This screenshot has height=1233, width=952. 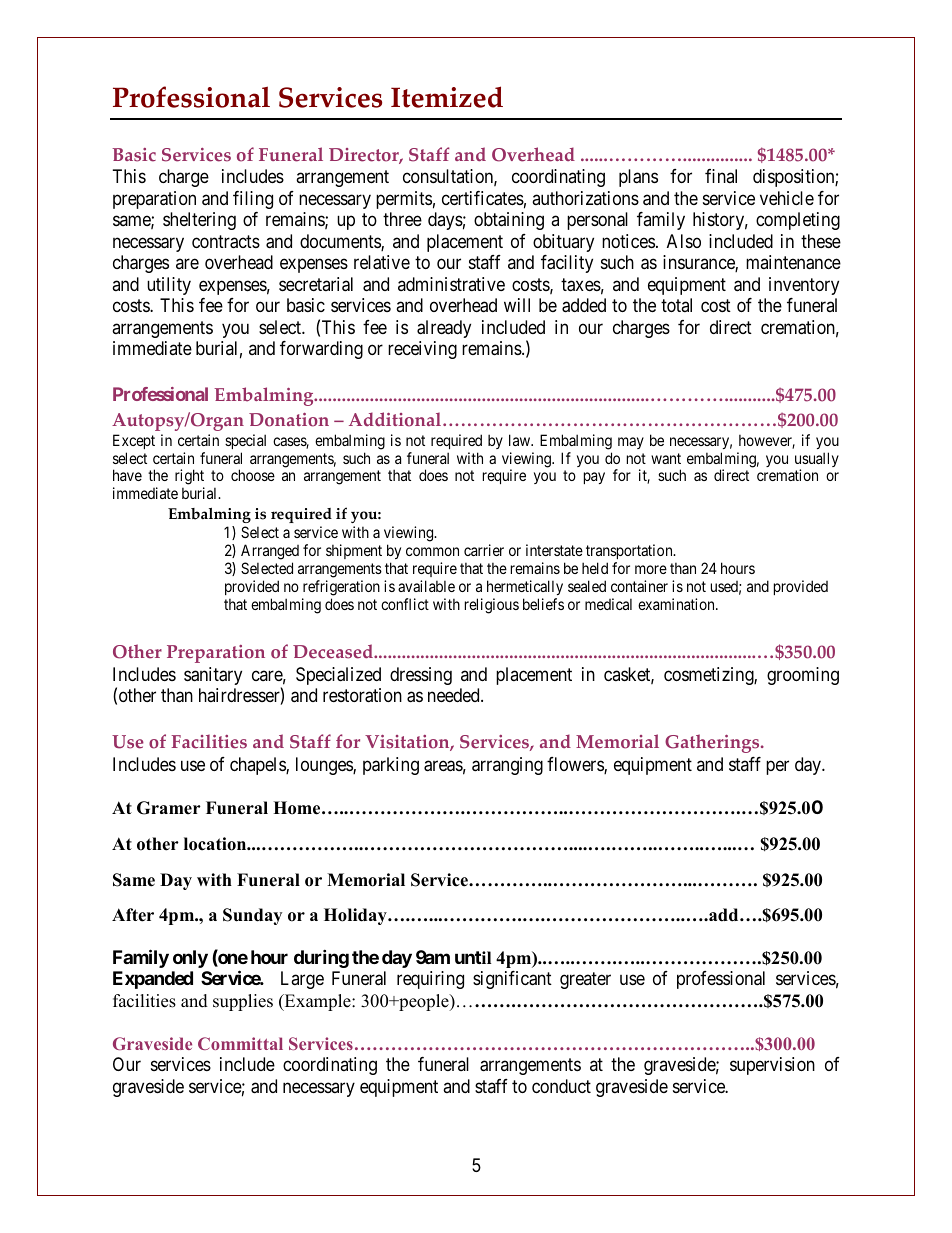 I want to click on Itemized, so click(x=447, y=97).
